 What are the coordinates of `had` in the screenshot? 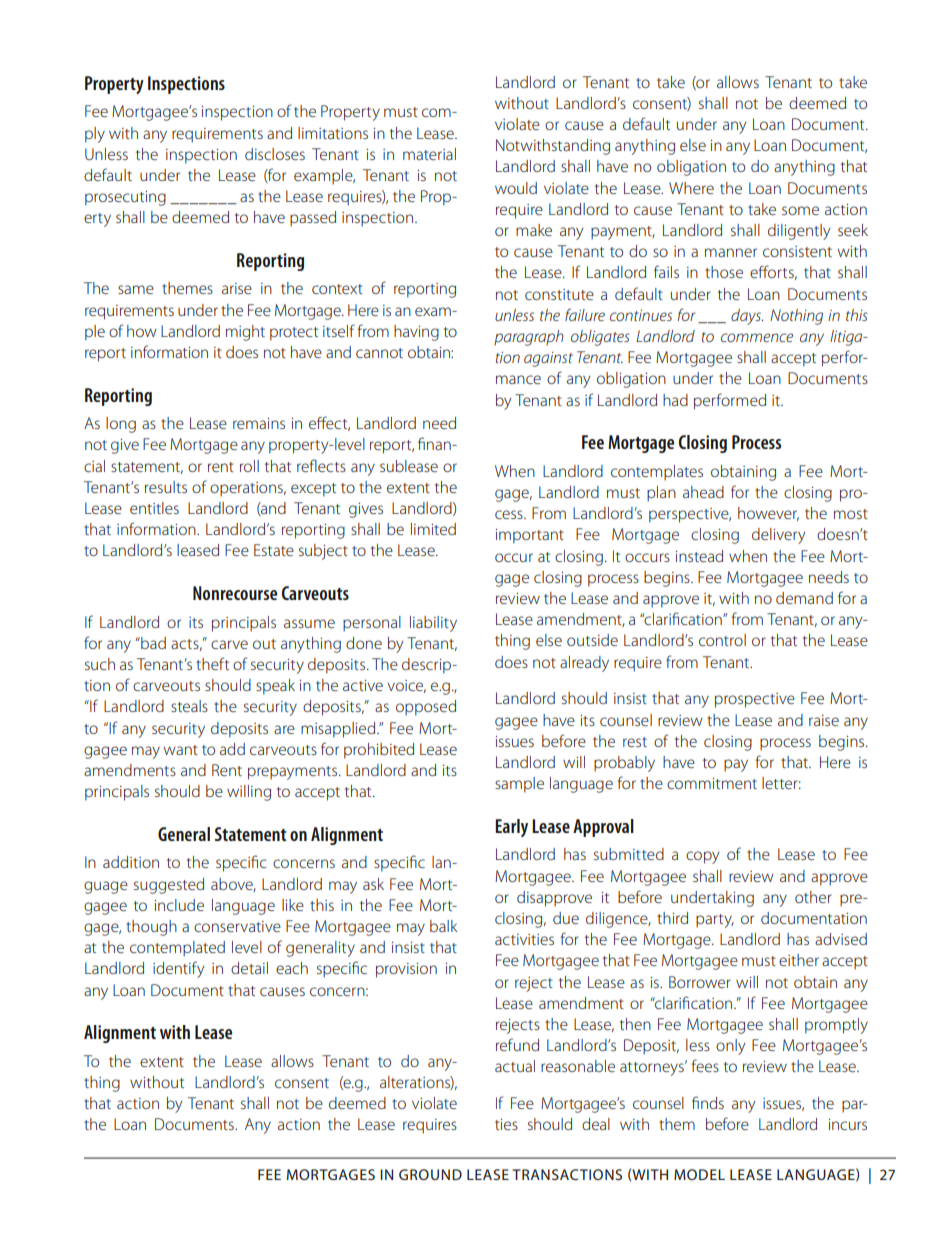 It's located at (675, 400).
